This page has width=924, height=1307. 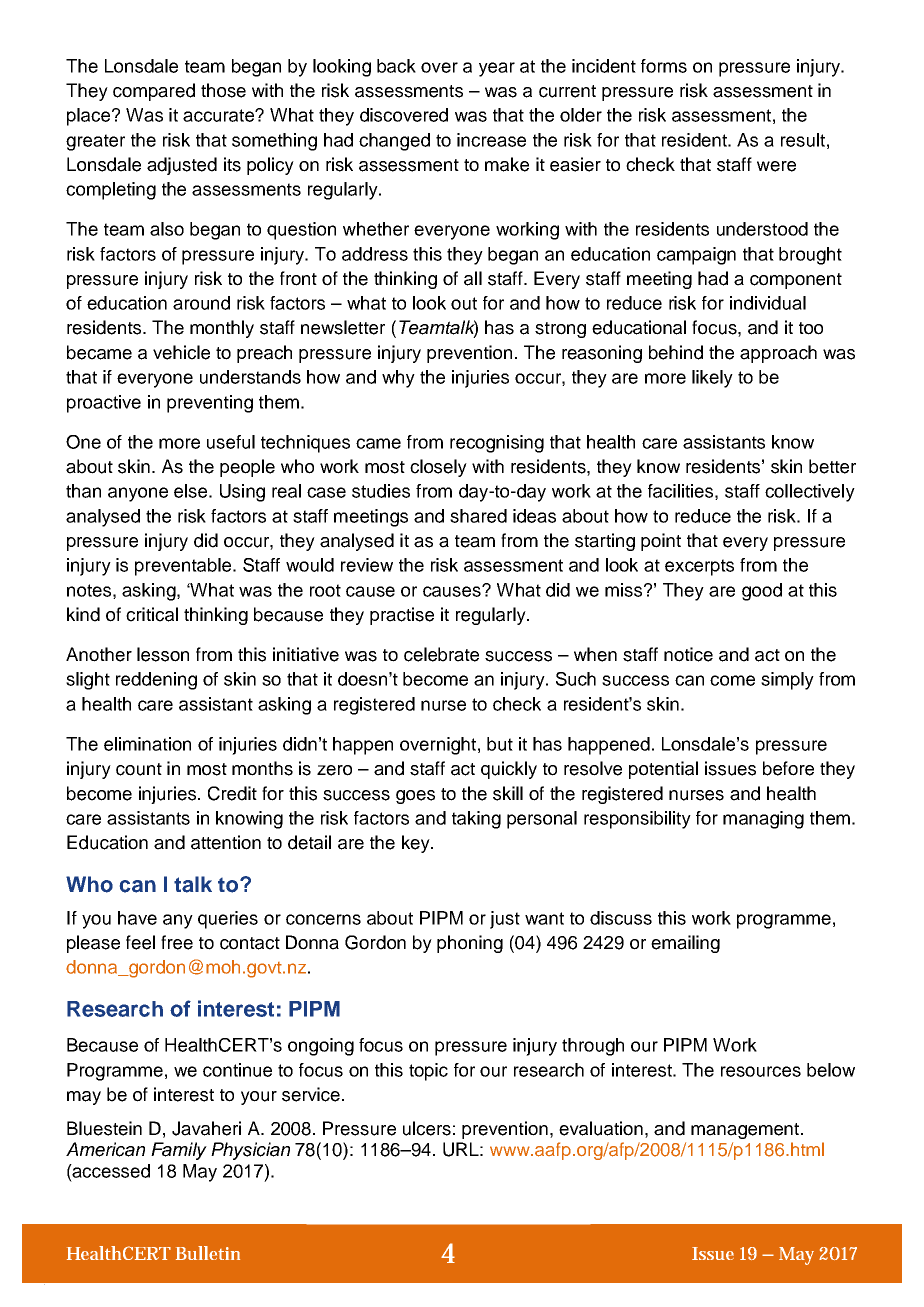 What do you see at coordinates (685, 944) in the page?
I see `emailing` at bounding box center [685, 944].
